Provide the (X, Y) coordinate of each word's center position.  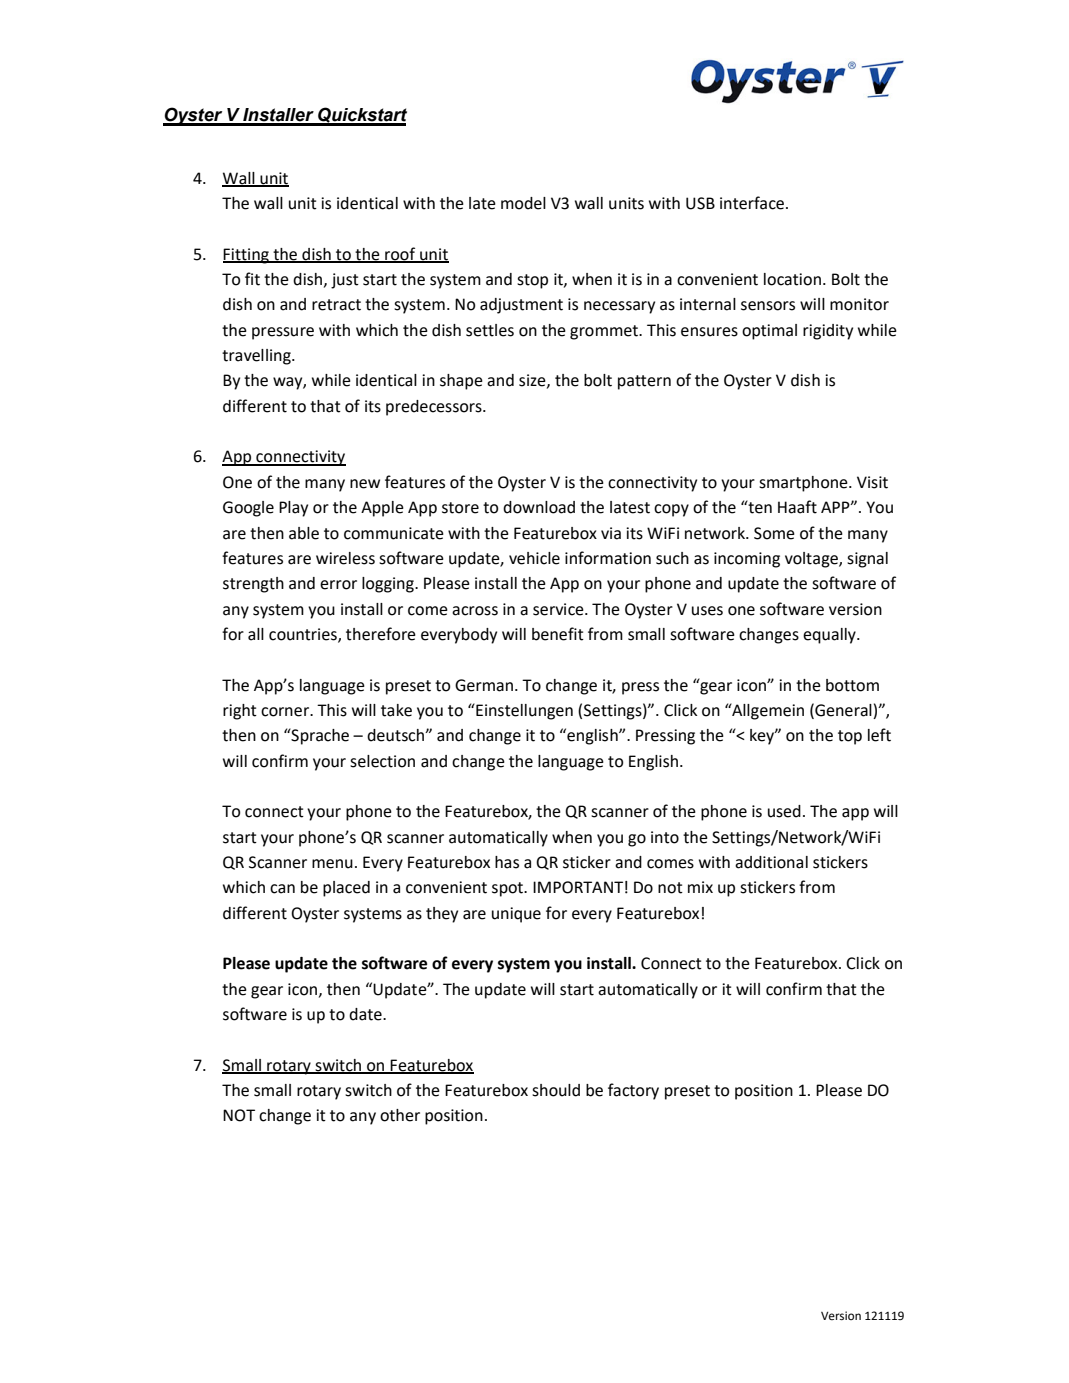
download (539, 507)
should (556, 1090)
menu (332, 864)
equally (830, 636)
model (523, 203)
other (400, 1115)
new (365, 484)
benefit (558, 634)
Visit (872, 482)
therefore (381, 634)
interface (752, 203)
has (507, 862)
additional (771, 862)
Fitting (247, 256)
